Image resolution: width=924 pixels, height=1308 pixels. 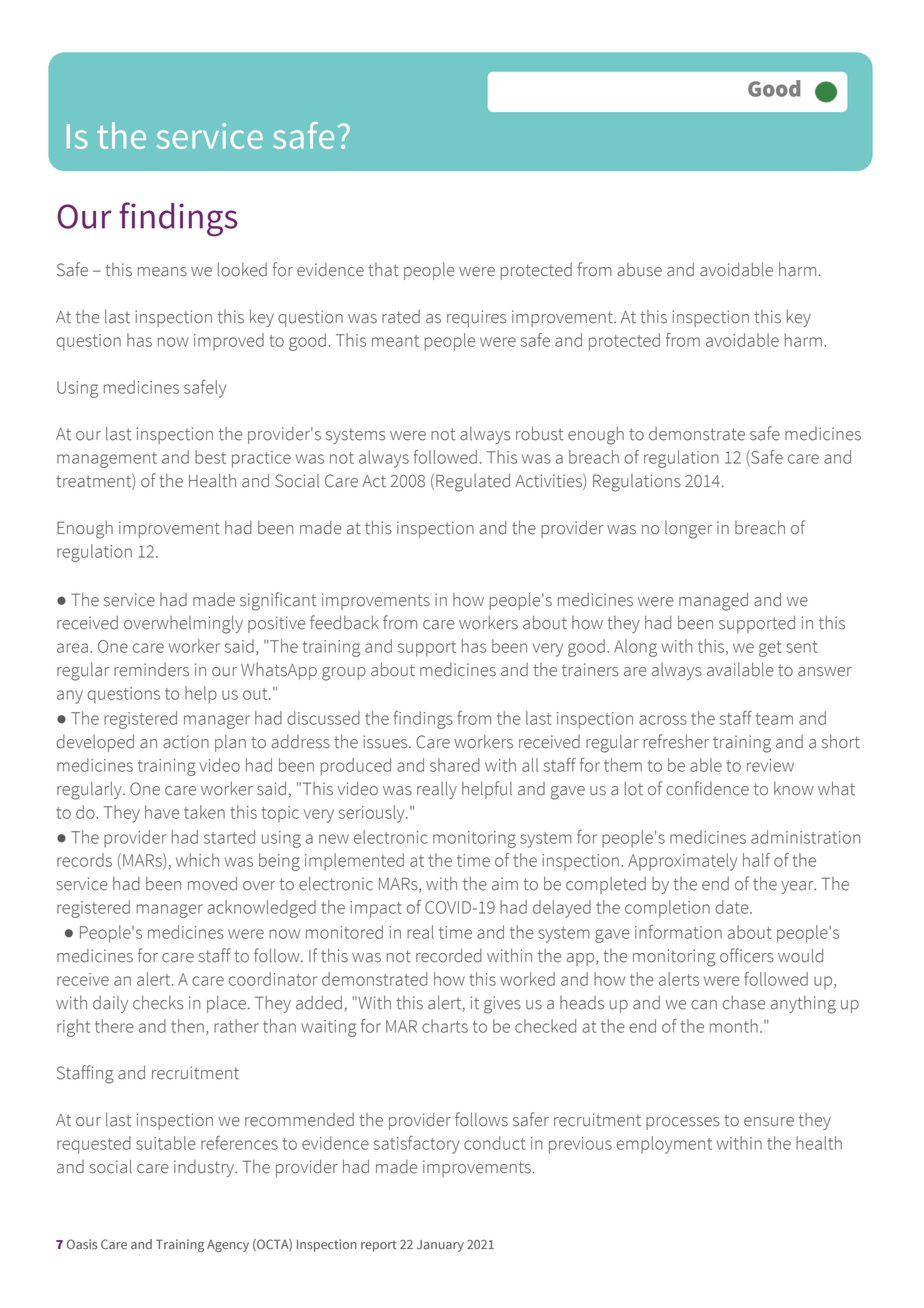 I want to click on half, so click(x=756, y=860).
